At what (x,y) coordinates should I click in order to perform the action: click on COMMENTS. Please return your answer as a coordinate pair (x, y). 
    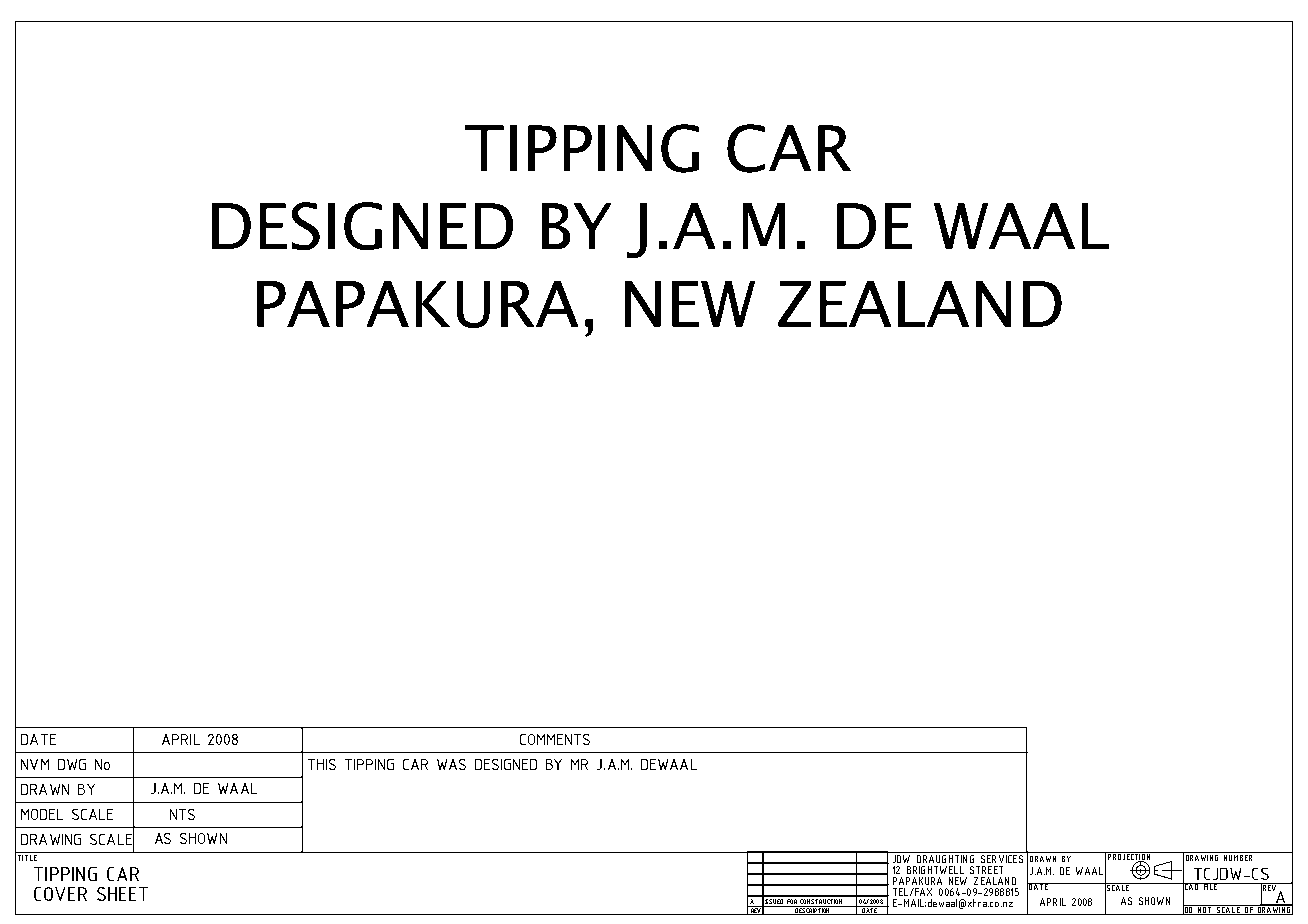
    Looking at the image, I should click on (555, 739).
